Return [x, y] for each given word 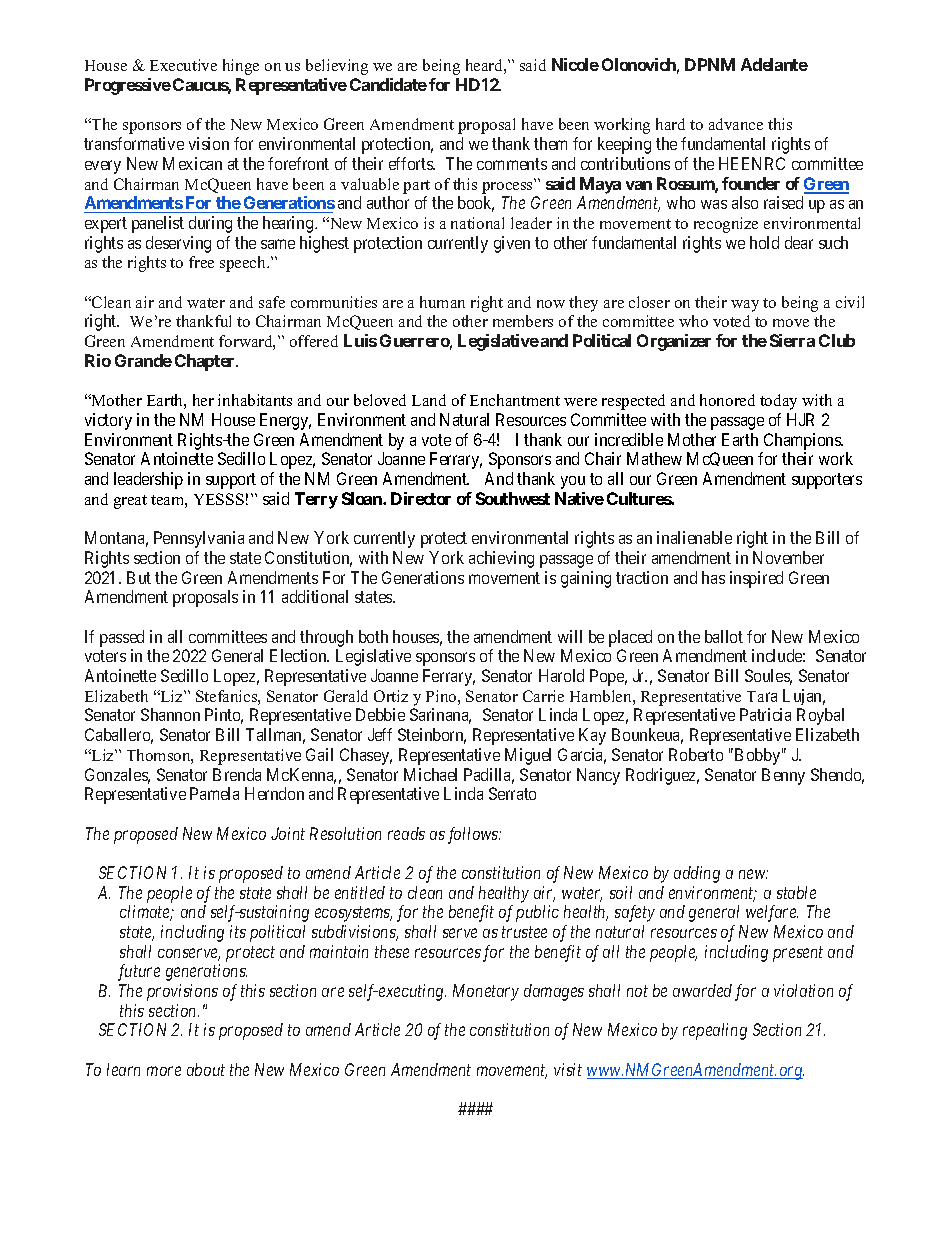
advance [736, 124]
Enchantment [515, 400]
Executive [183, 65]
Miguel [528, 756]
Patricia [765, 714]
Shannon [170, 714]
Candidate [388, 84]
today [778, 402]
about [206, 1069]
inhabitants [255, 400]
